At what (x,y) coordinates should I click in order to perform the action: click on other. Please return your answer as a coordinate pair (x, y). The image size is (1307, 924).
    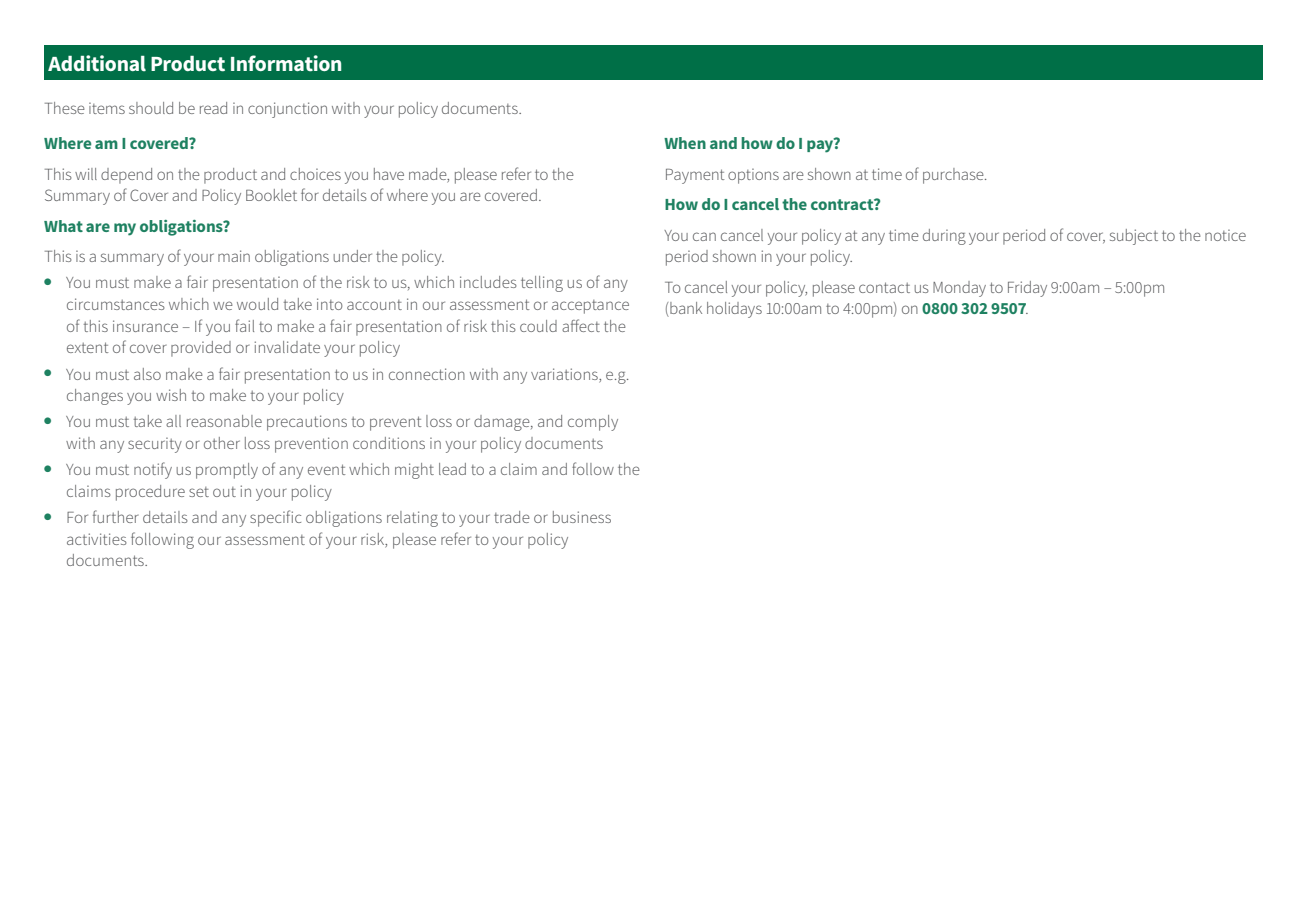
    Looking at the image, I should click on (222, 443).
